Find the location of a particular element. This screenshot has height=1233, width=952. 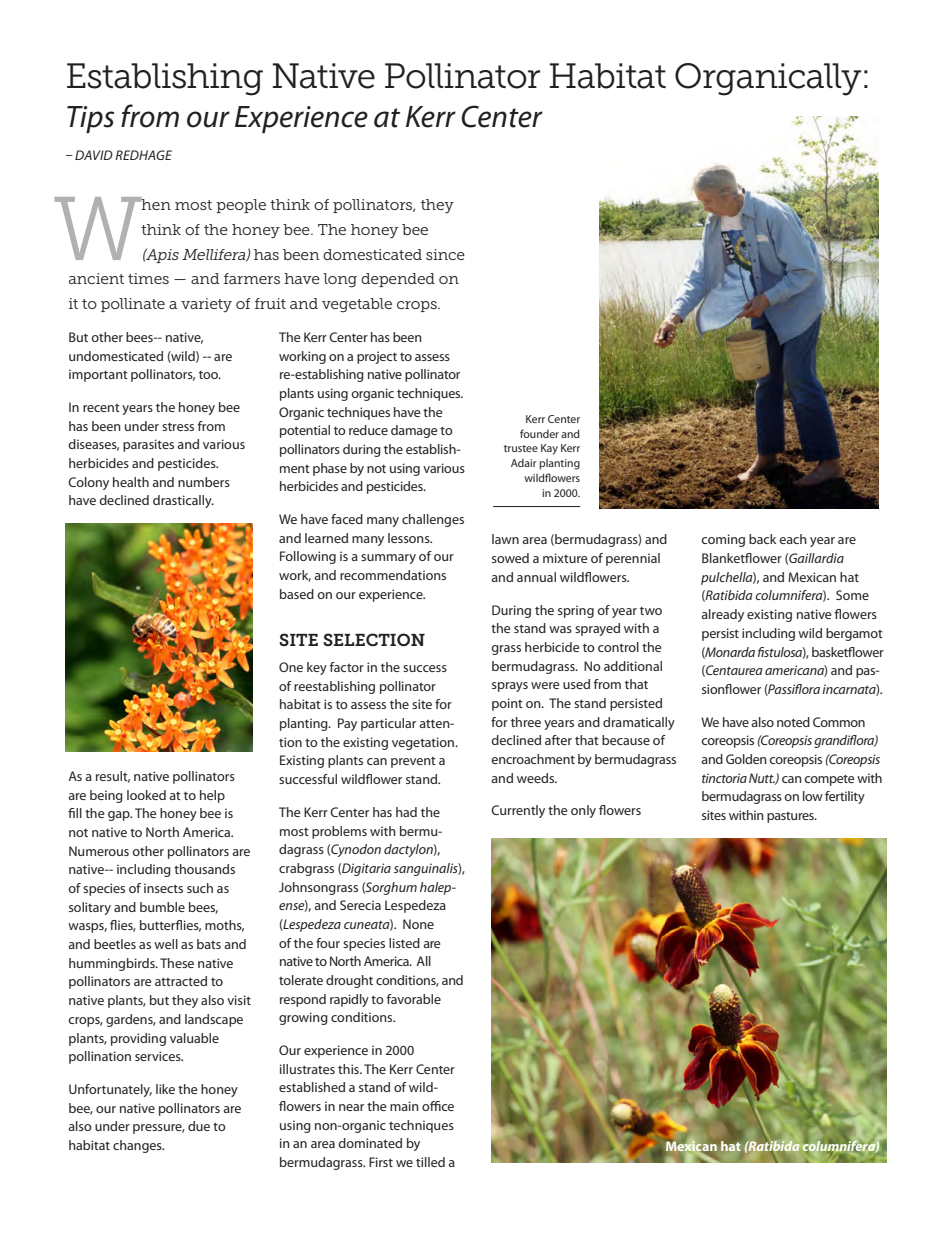

Adair is located at coordinates (524, 463).
